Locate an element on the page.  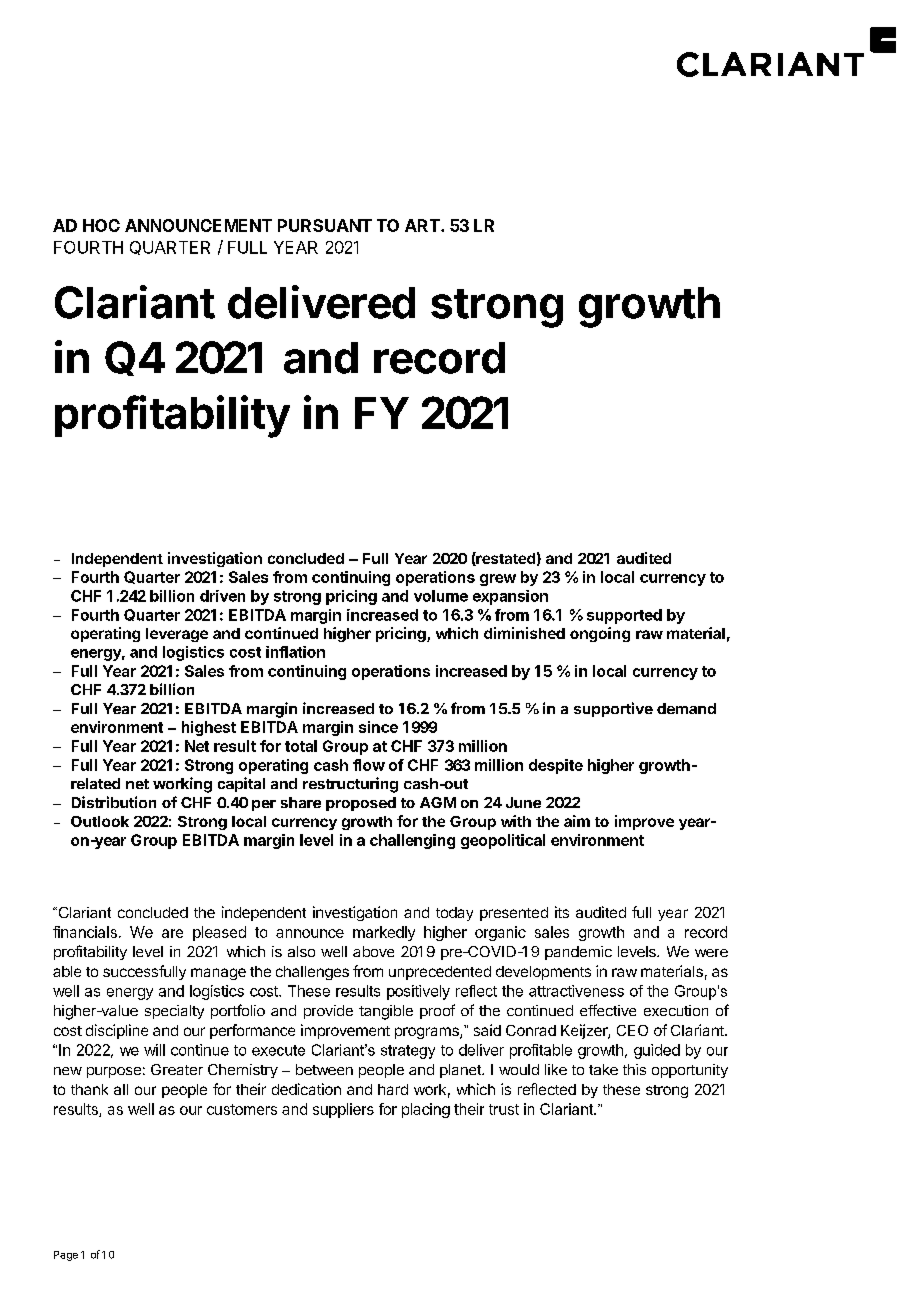
Page is located at coordinates (66, 1256).
